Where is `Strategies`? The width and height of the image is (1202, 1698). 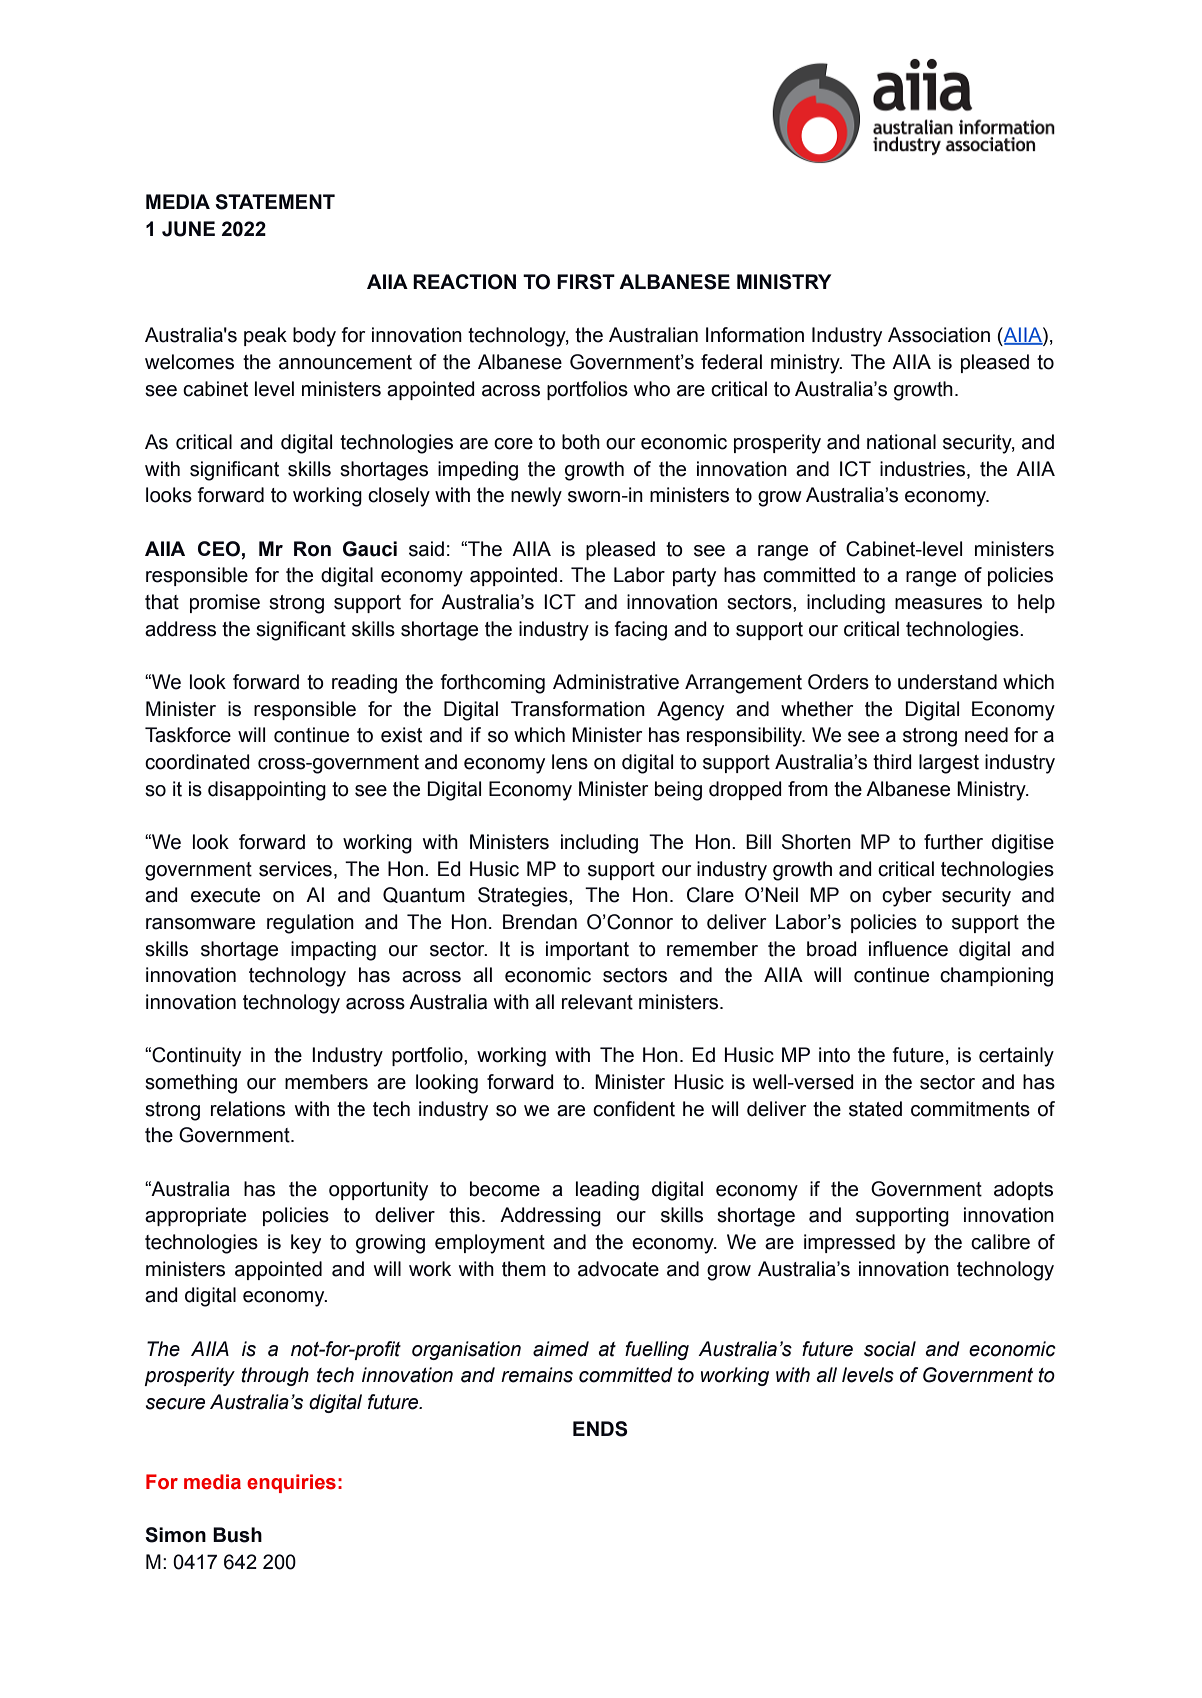
Strategies is located at coordinates (524, 897).
